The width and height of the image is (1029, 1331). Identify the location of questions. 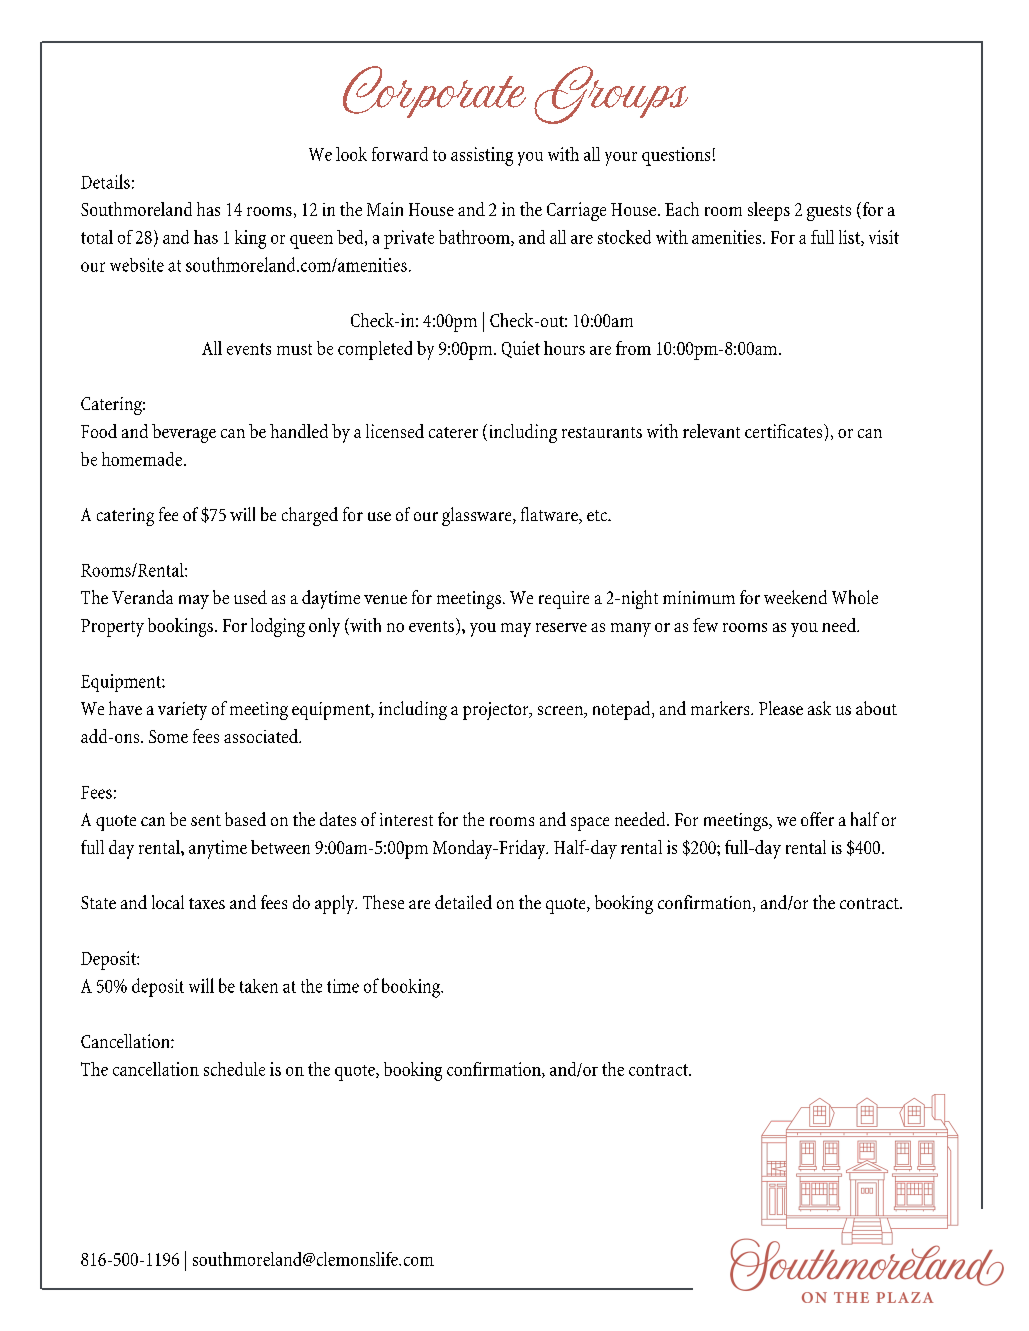
(676, 156).
